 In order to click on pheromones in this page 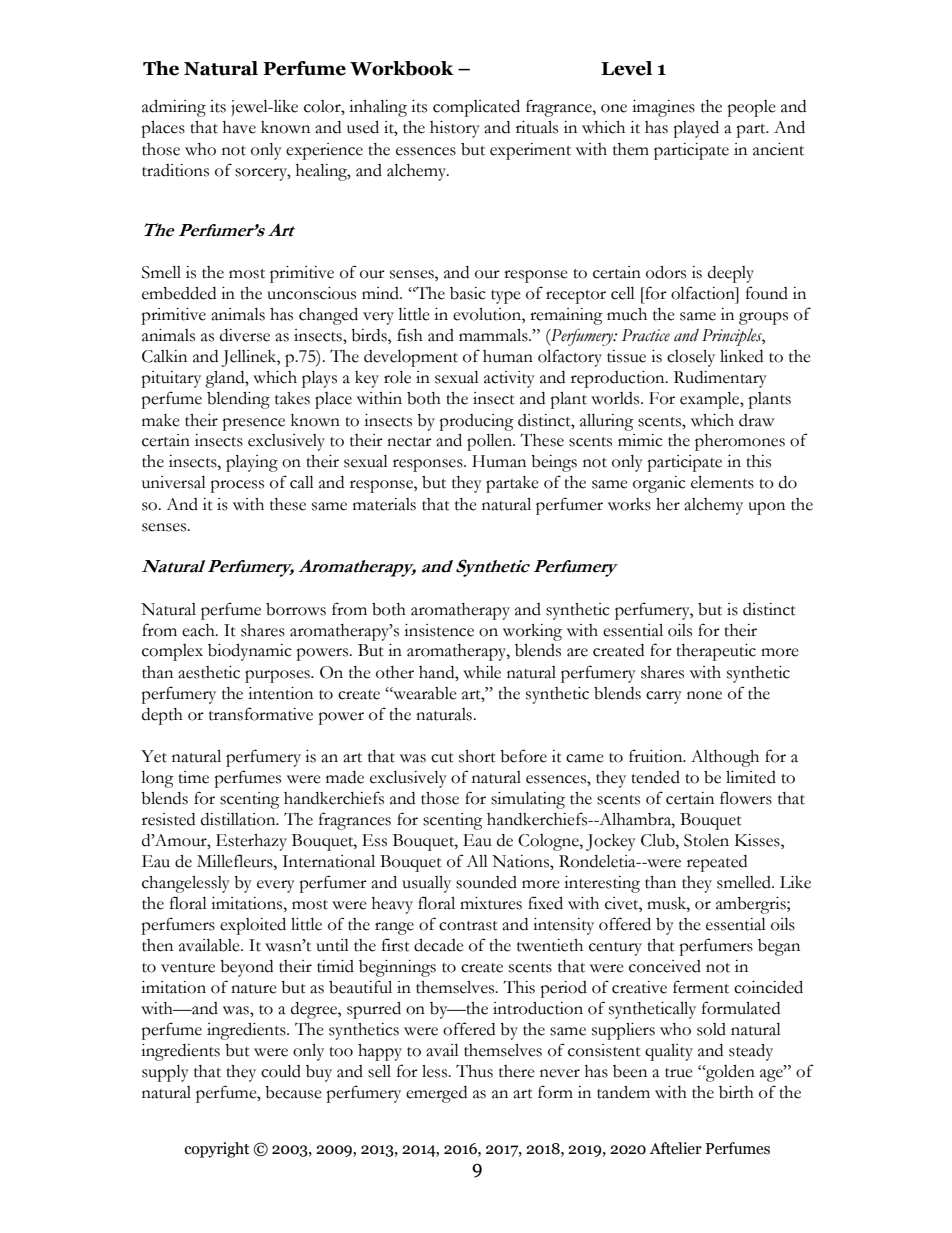, I will do `click(740, 442)`.
